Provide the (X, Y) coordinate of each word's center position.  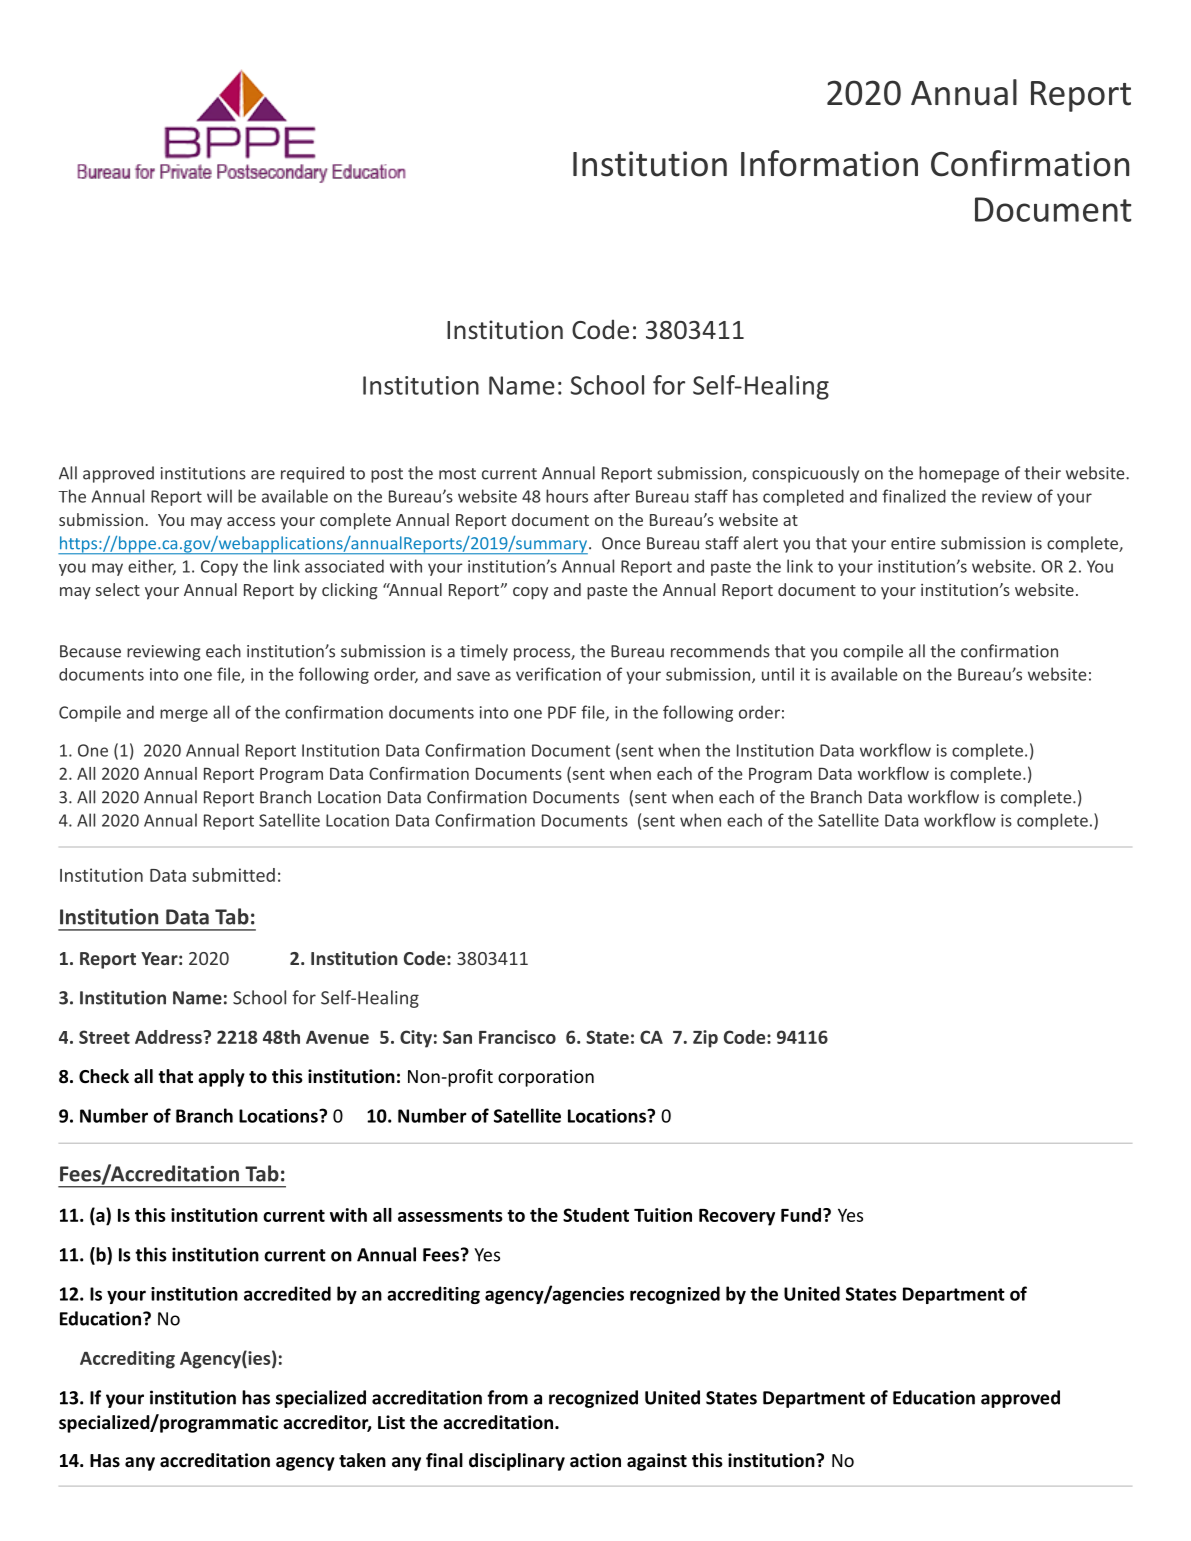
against (657, 1462)
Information (829, 163)
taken (362, 1460)
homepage (959, 474)
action (595, 1460)
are (263, 475)
